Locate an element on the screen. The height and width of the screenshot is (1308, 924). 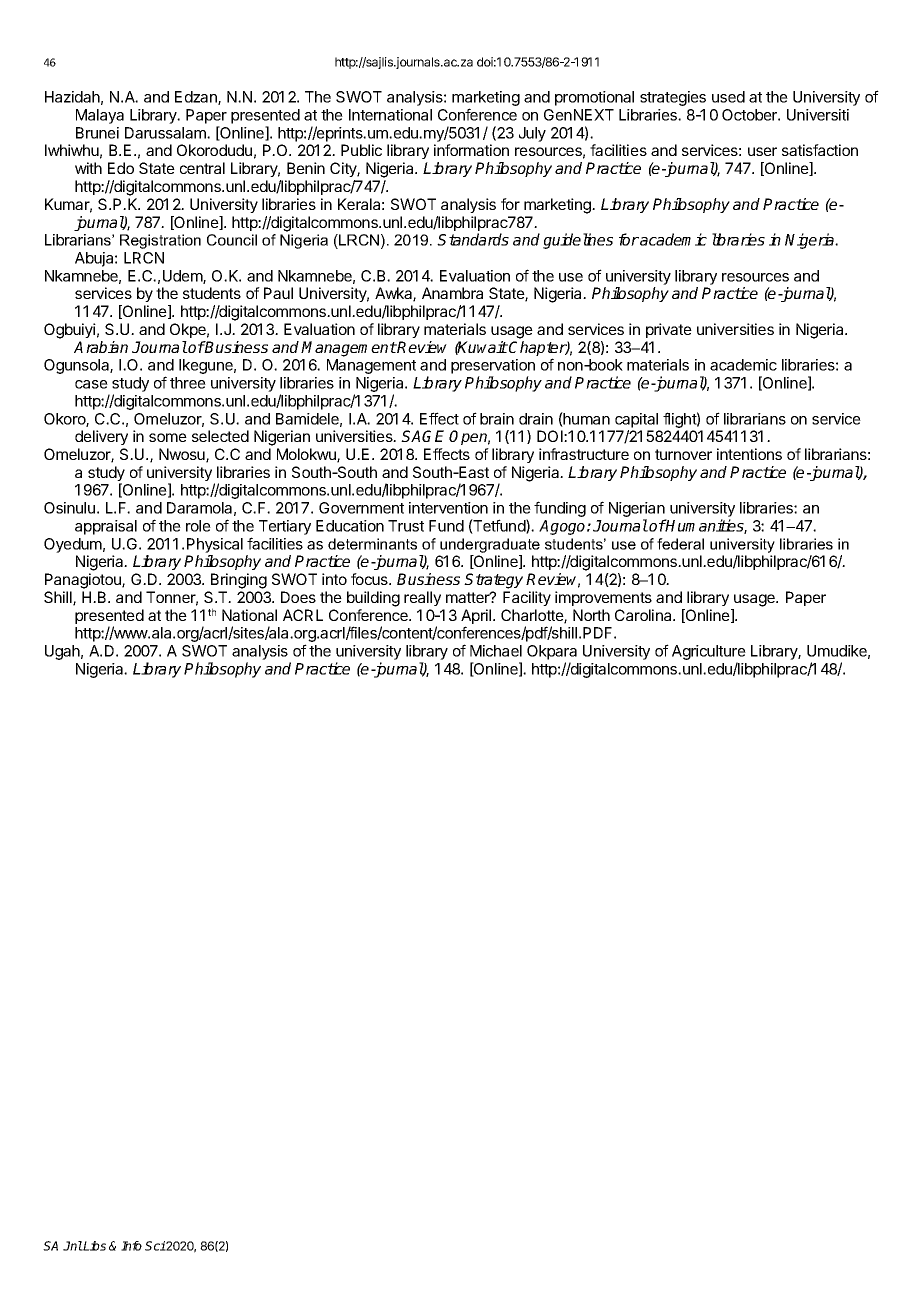
Carolina is located at coordinates (644, 615).
